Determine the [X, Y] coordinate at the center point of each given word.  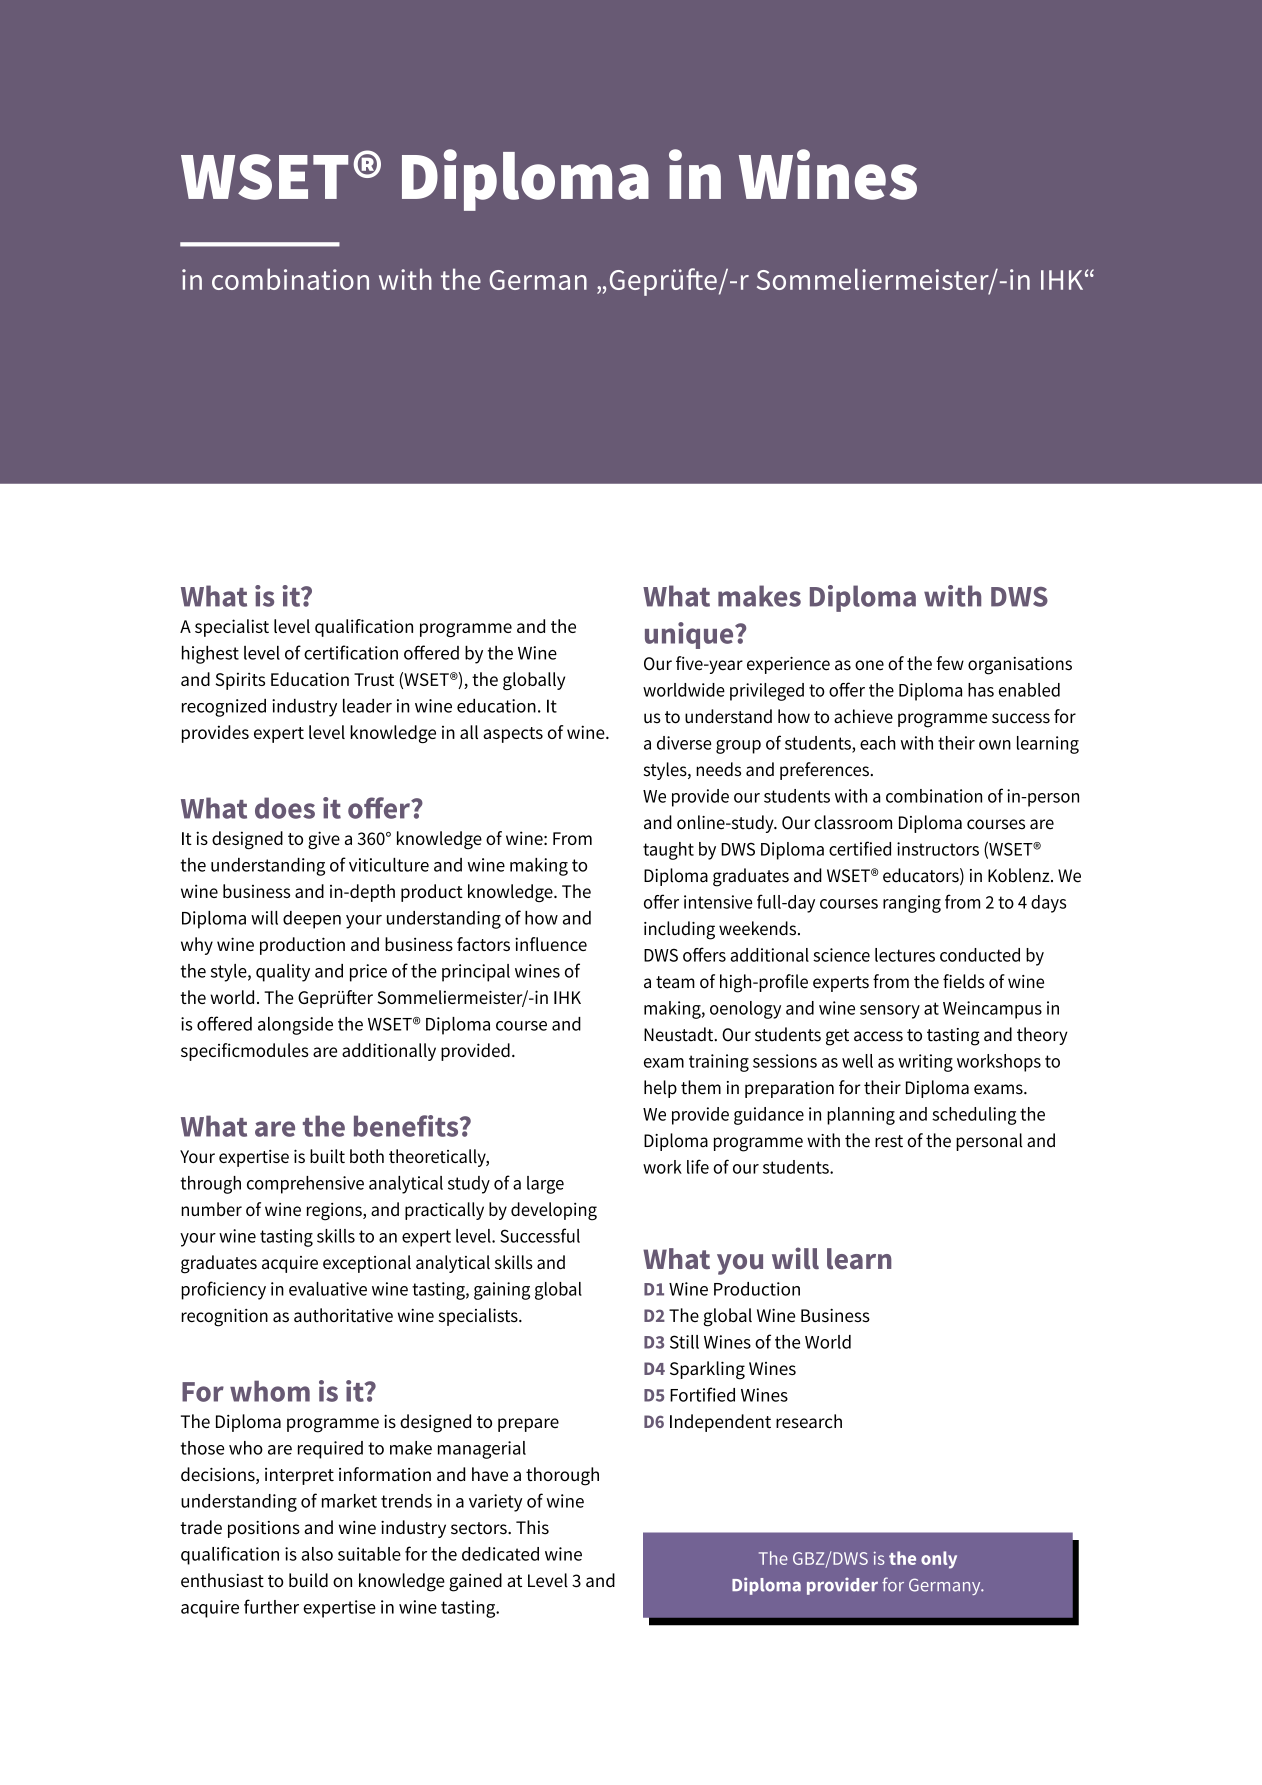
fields [964, 981]
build [308, 1580]
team [675, 982]
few [950, 663]
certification [351, 652]
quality [283, 973]
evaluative [328, 1289]
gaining [502, 1291]
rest [889, 1141]
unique [690, 635]
